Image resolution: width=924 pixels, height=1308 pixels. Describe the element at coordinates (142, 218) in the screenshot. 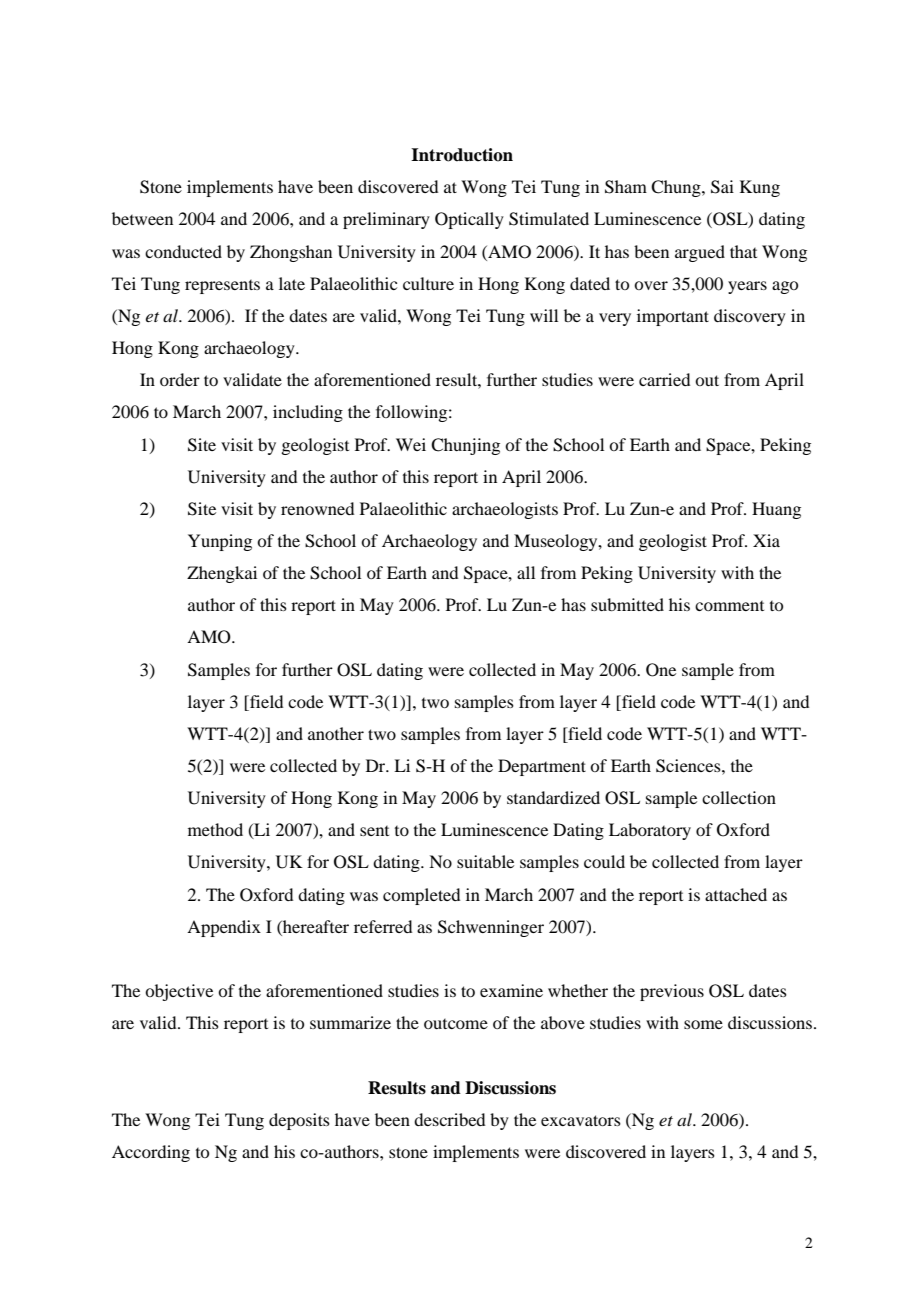

I see `between` at that location.
